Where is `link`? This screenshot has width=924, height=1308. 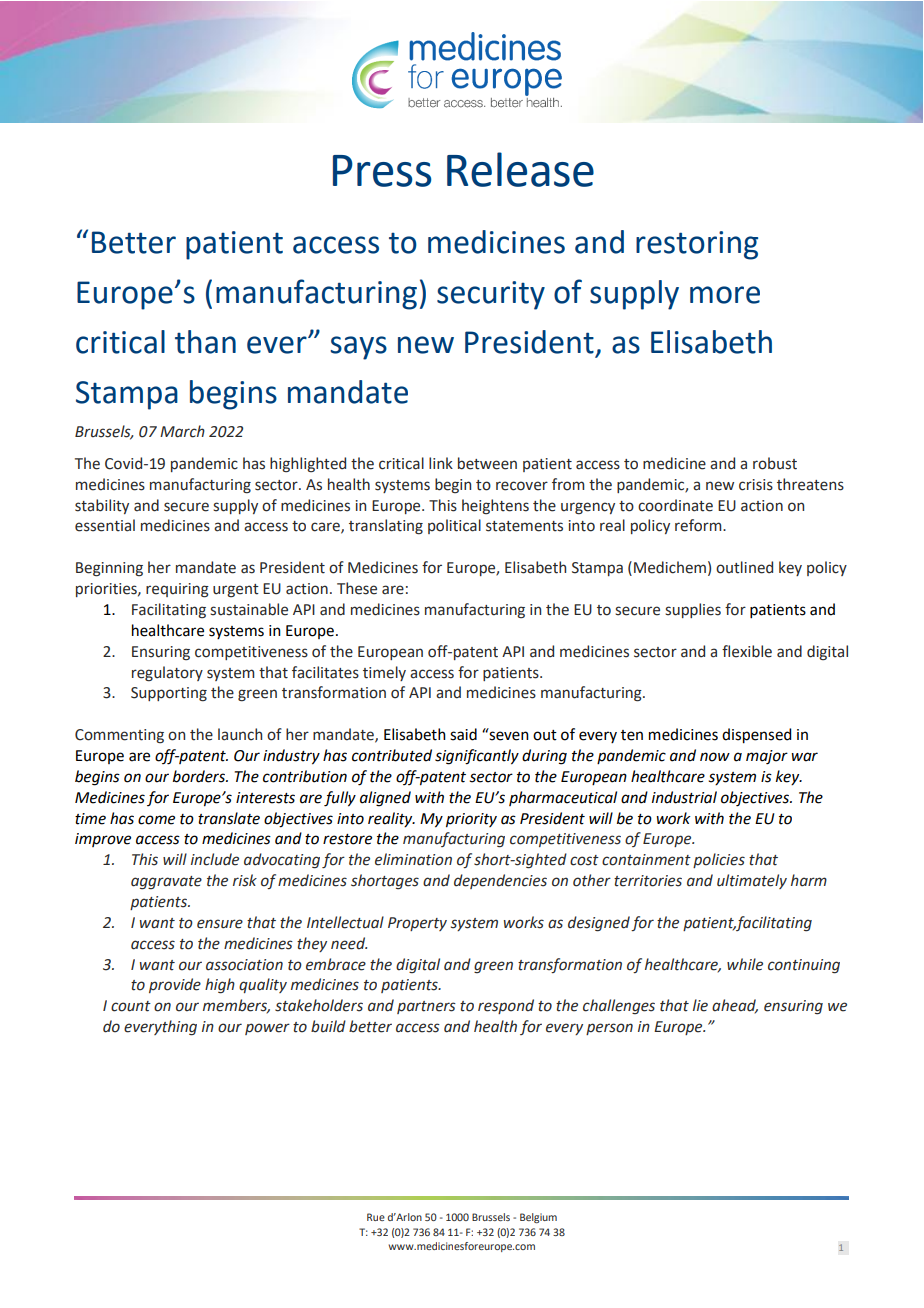 link is located at coordinates (441, 463).
